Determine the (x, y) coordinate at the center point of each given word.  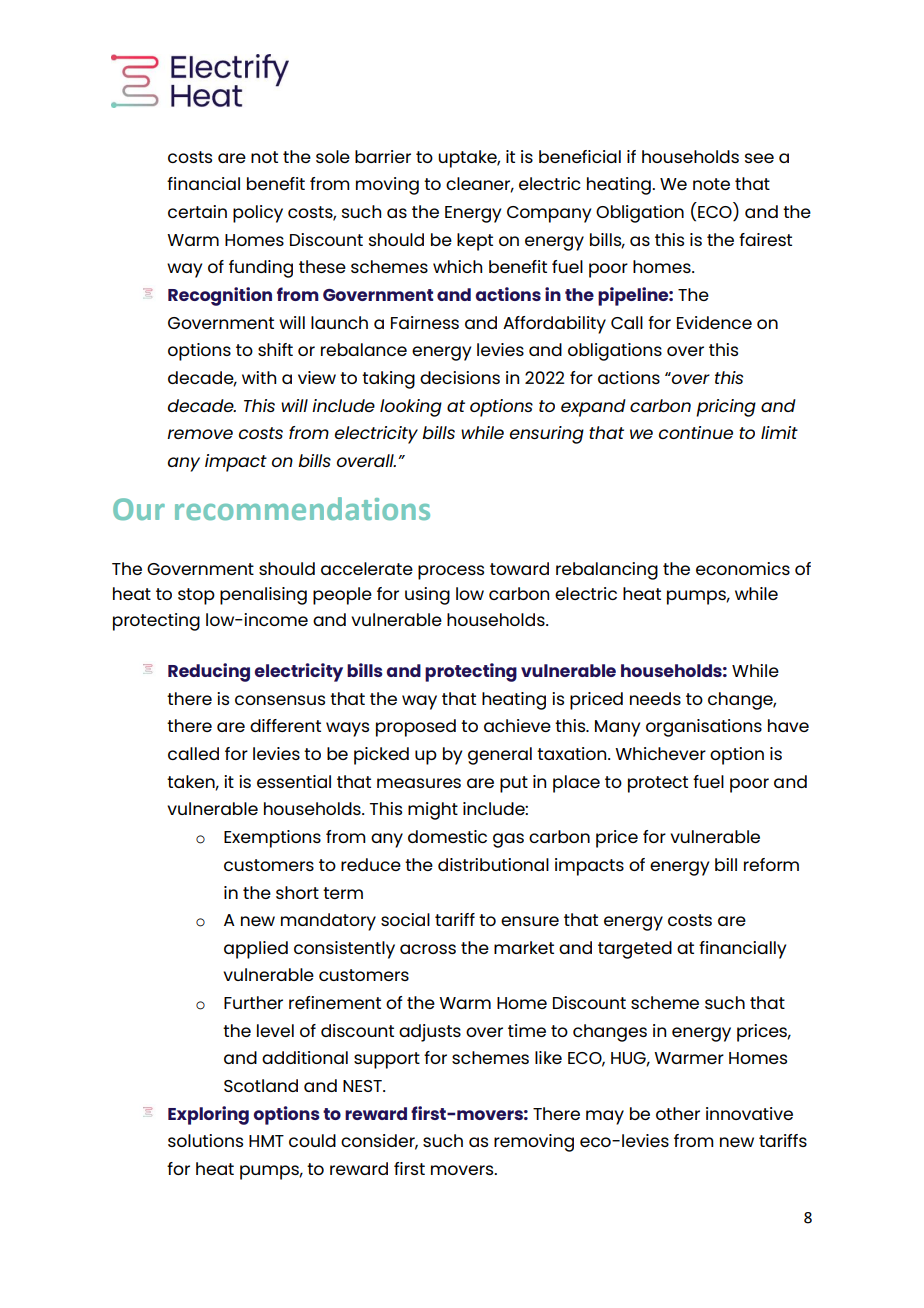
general (500, 756)
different (285, 725)
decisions (460, 377)
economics (743, 568)
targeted (635, 950)
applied (256, 950)
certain (197, 211)
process (451, 572)
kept (475, 242)
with (259, 377)
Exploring (208, 1115)
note (711, 184)
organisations (704, 728)
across (428, 949)
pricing (726, 408)
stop (196, 596)
